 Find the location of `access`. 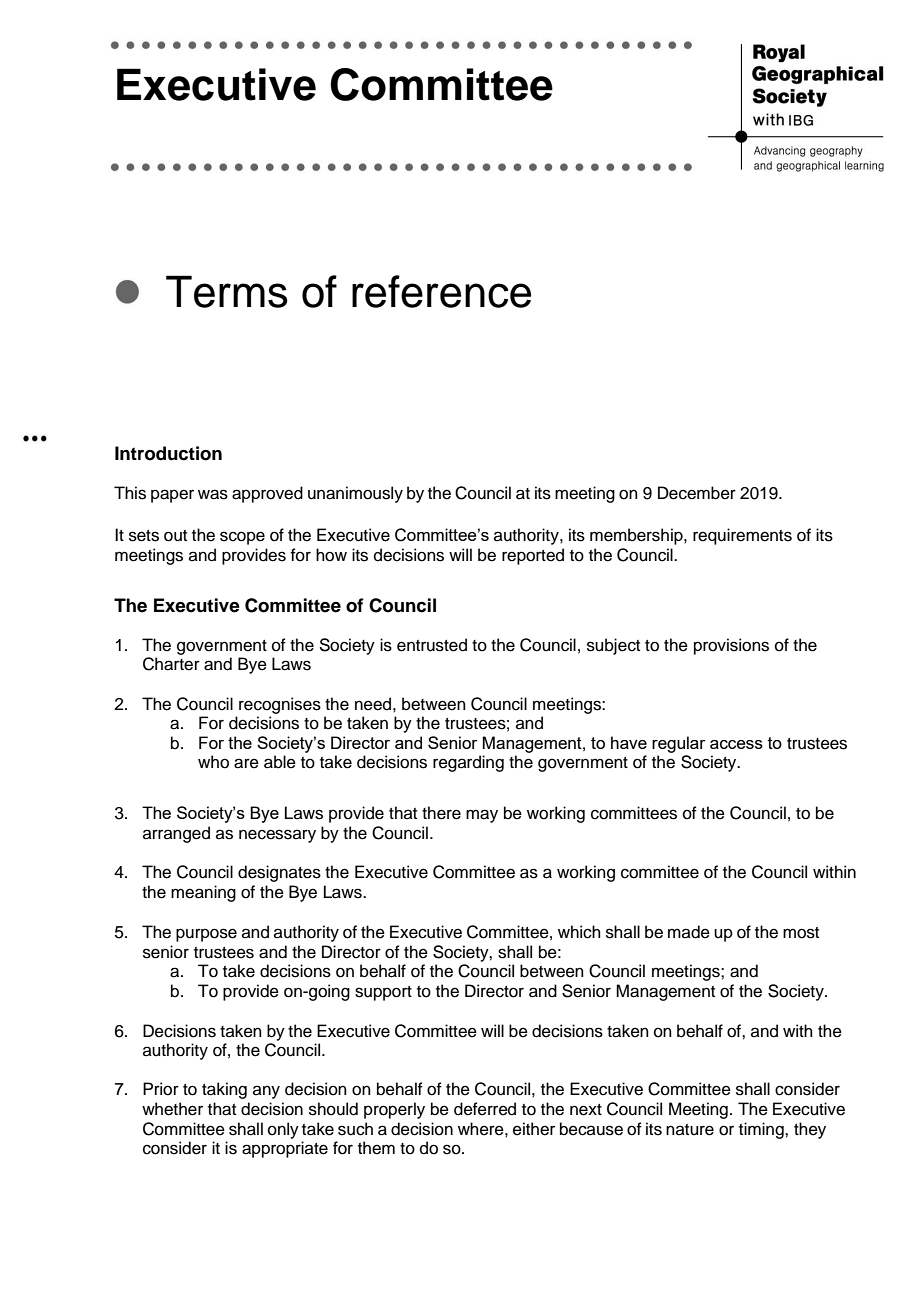

access is located at coordinates (736, 744).
